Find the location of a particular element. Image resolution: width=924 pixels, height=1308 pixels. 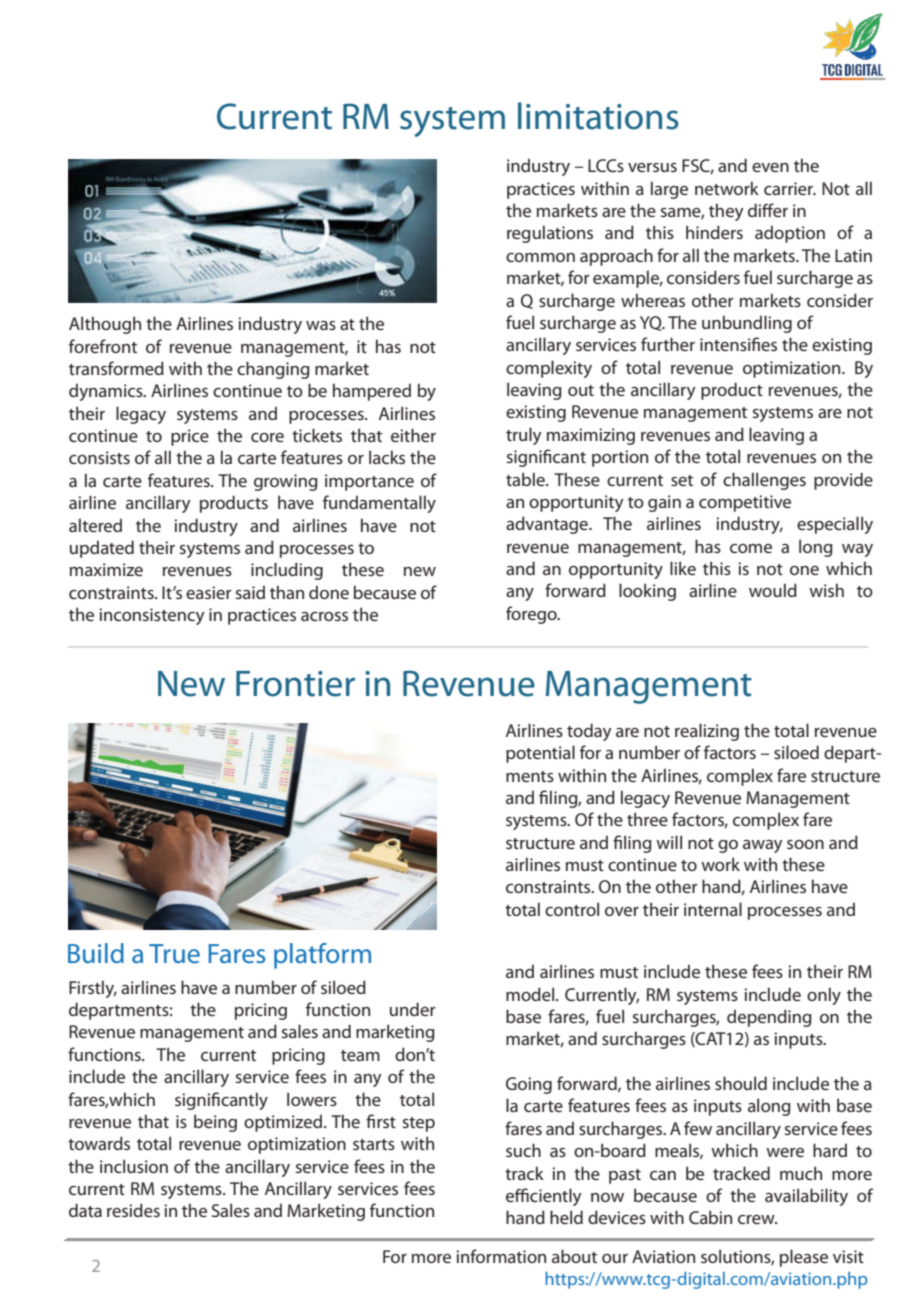

under is located at coordinates (413, 1009).
